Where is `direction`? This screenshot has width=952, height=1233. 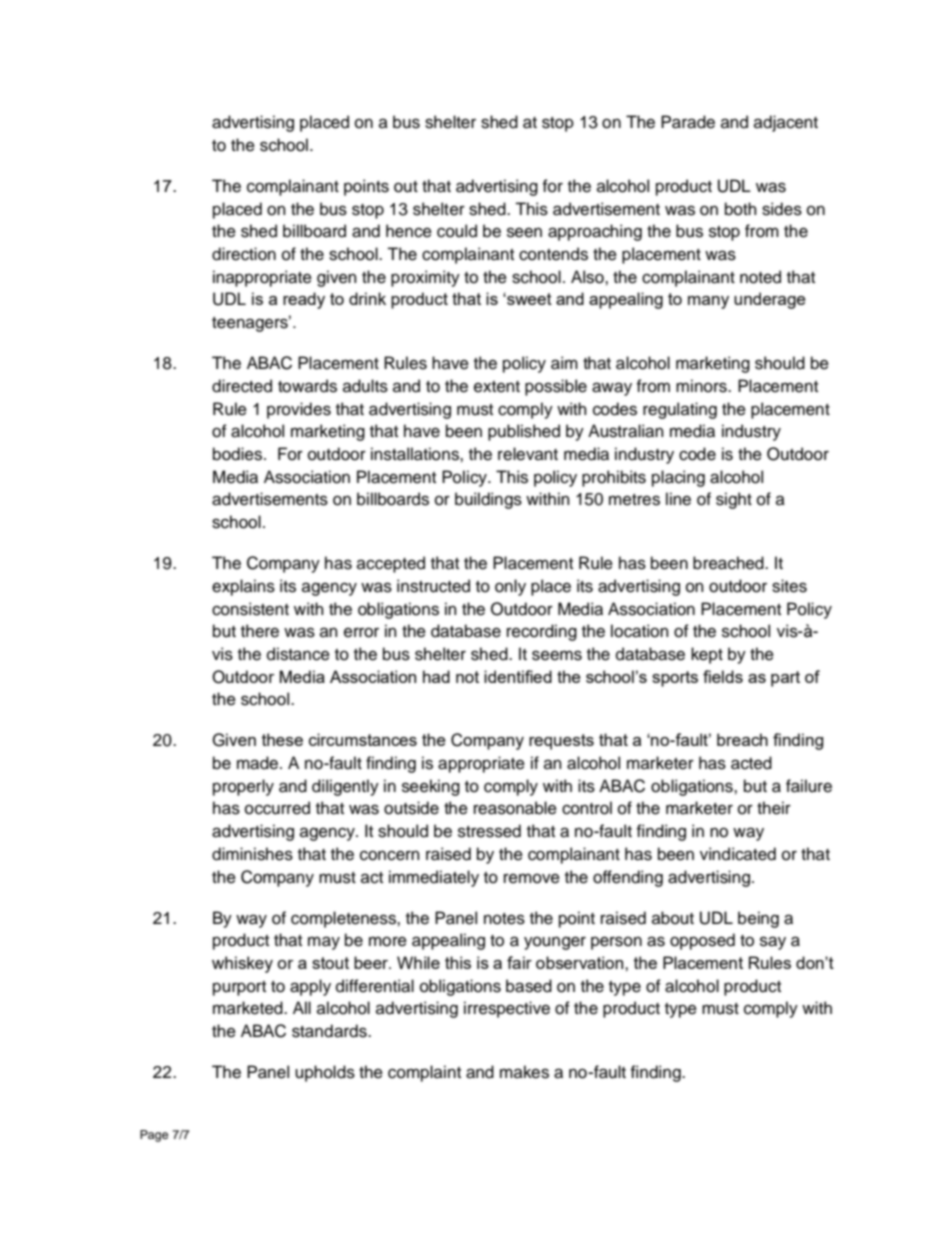
direction is located at coordinates (244, 254).
